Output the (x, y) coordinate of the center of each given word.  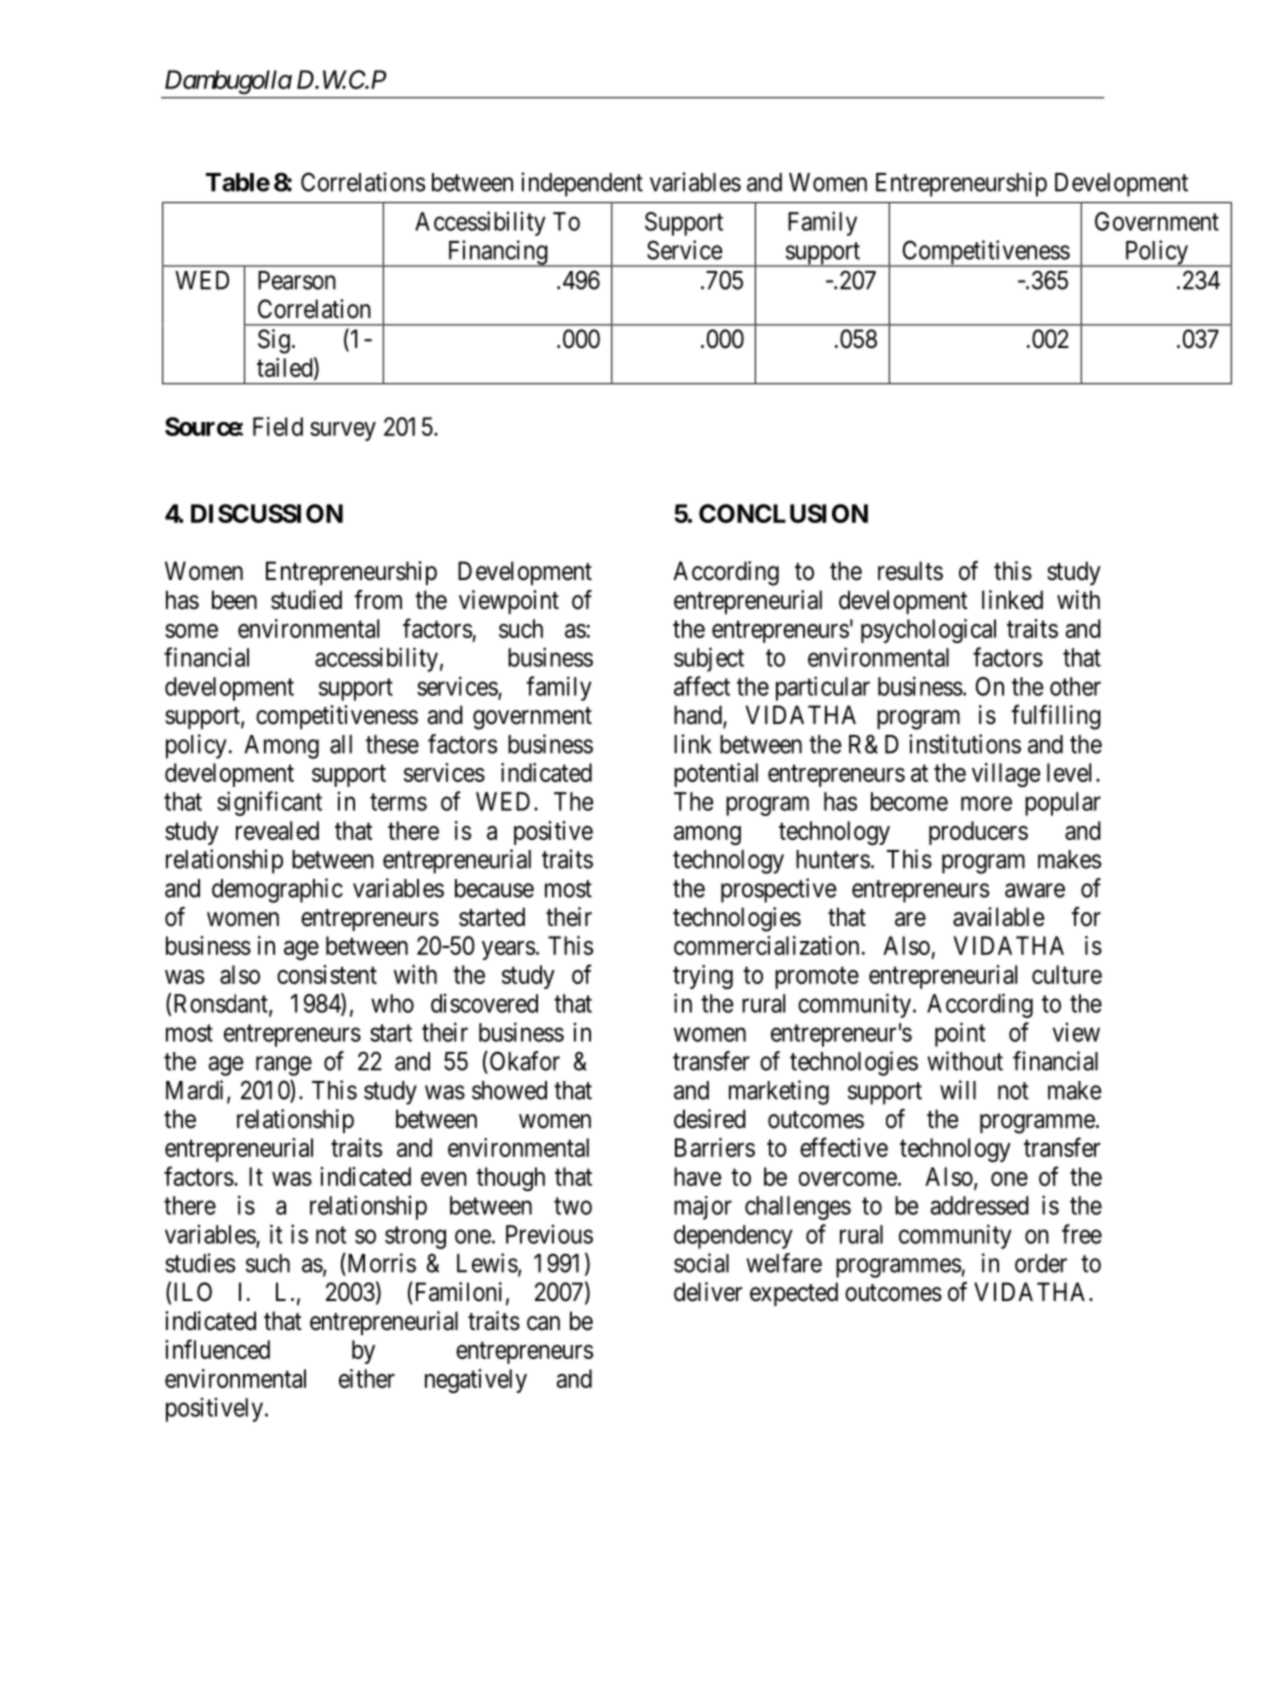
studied (306, 600)
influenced (217, 1349)
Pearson (297, 280)
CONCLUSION (783, 513)
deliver (708, 1292)
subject (709, 659)
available (998, 917)
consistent (327, 974)
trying (703, 977)
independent (582, 184)
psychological (928, 631)
